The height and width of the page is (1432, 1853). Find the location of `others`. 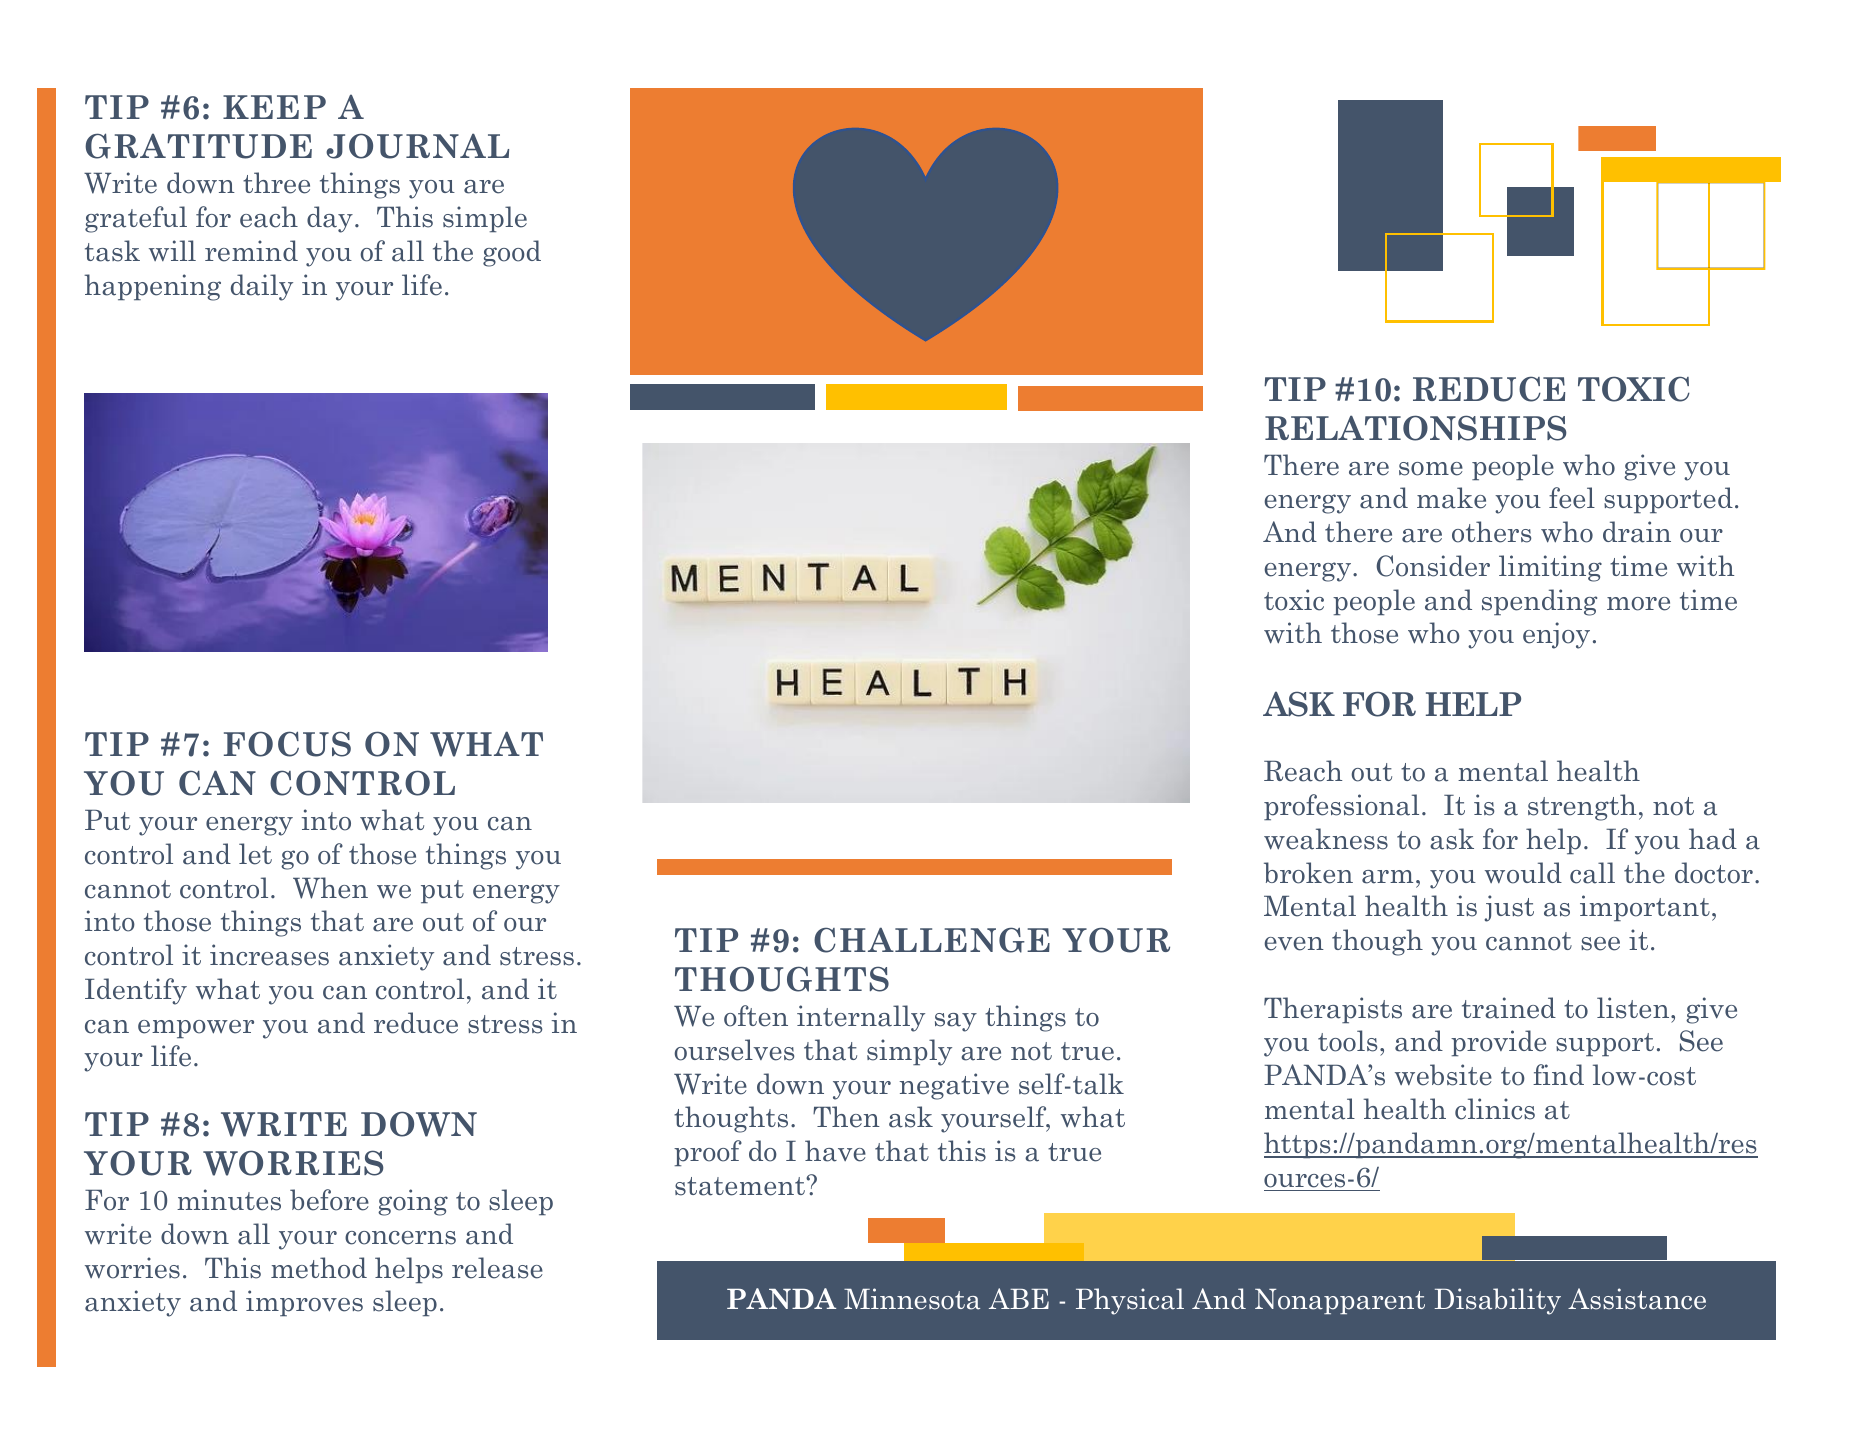

others is located at coordinates (1491, 532).
